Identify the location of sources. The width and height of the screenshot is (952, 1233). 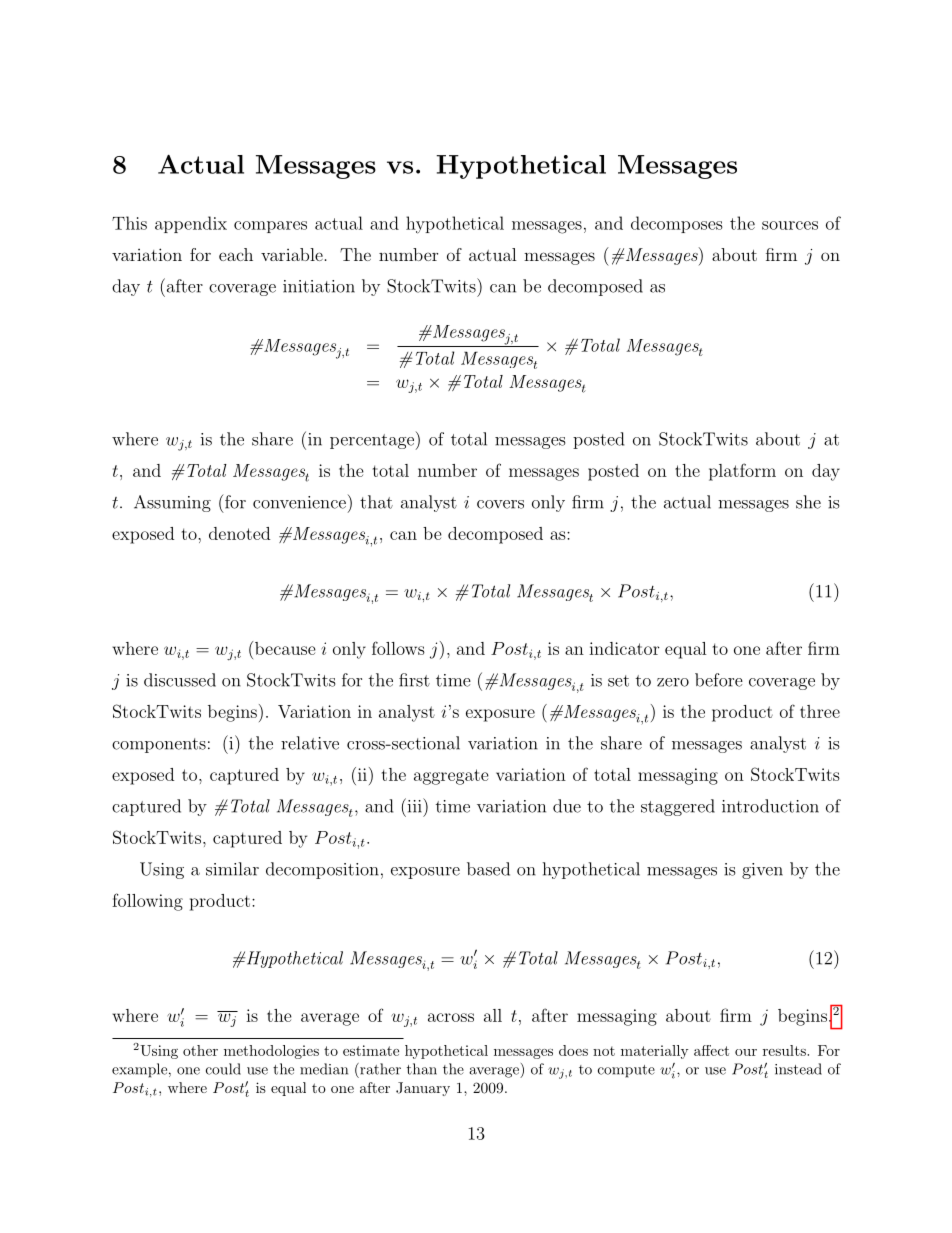
(790, 225).
